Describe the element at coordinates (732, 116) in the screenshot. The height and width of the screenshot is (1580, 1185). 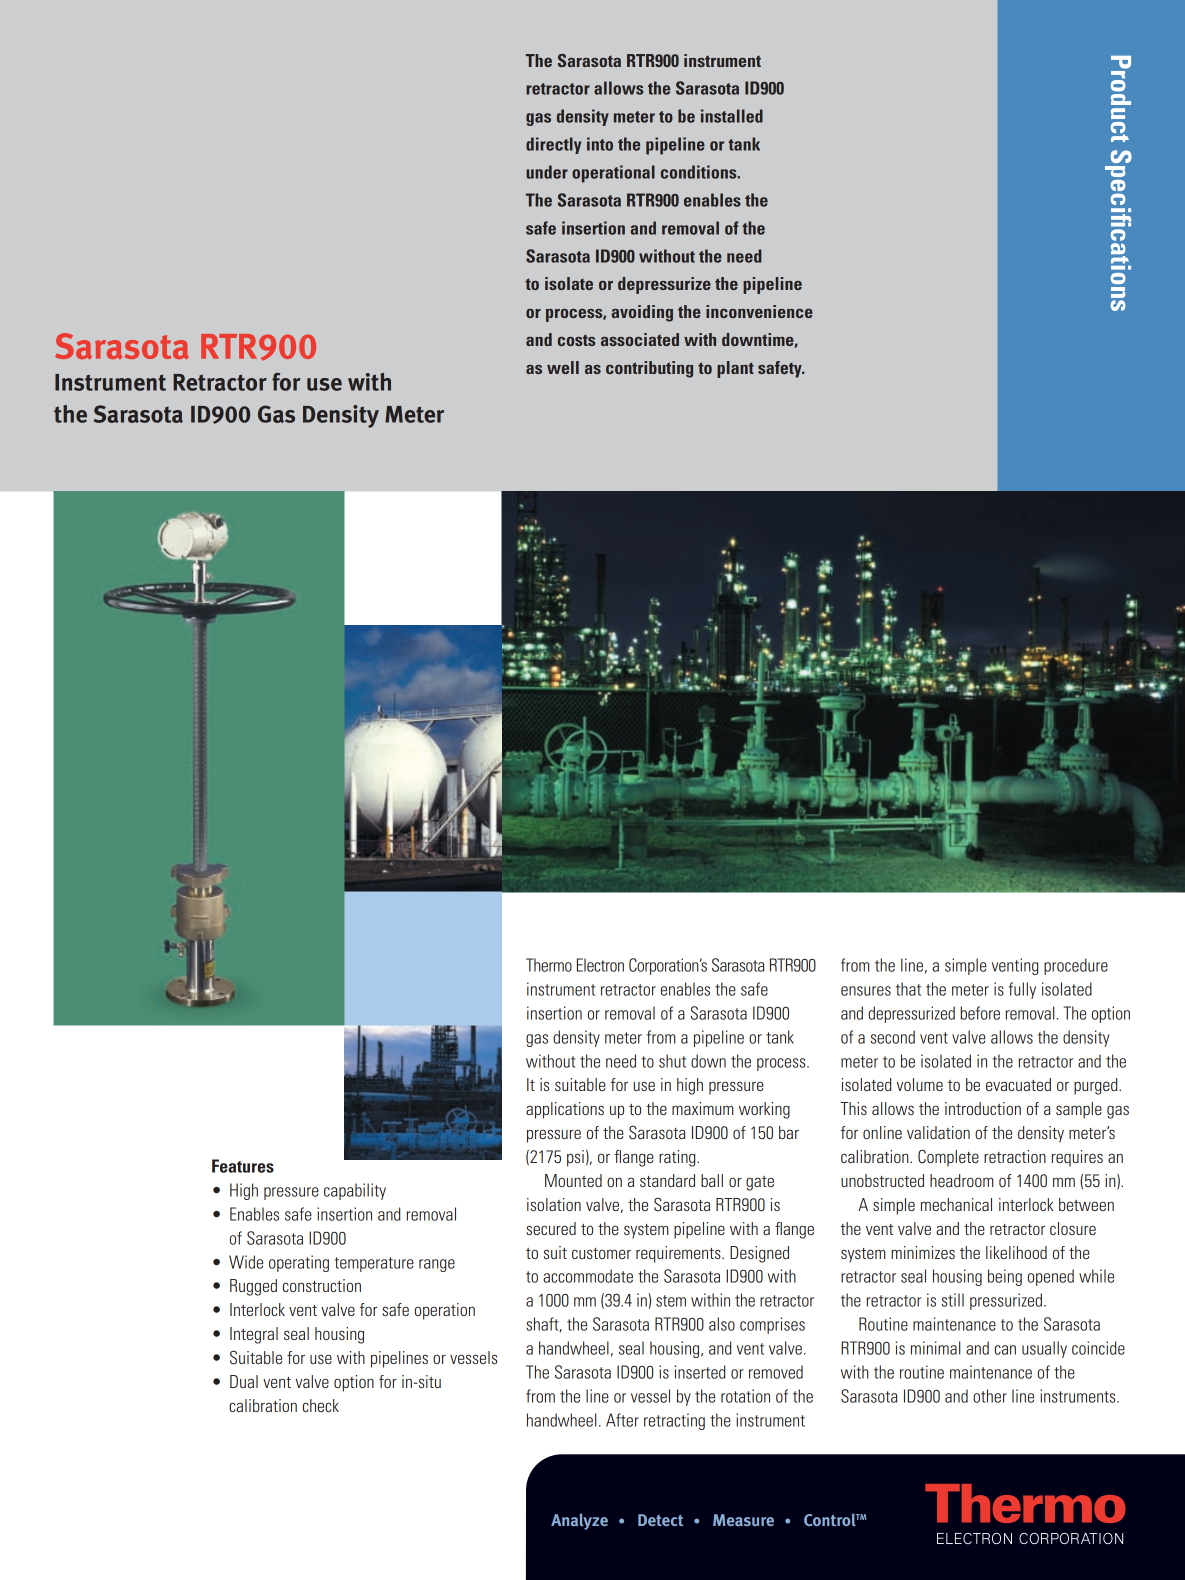
I see `installed` at that location.
